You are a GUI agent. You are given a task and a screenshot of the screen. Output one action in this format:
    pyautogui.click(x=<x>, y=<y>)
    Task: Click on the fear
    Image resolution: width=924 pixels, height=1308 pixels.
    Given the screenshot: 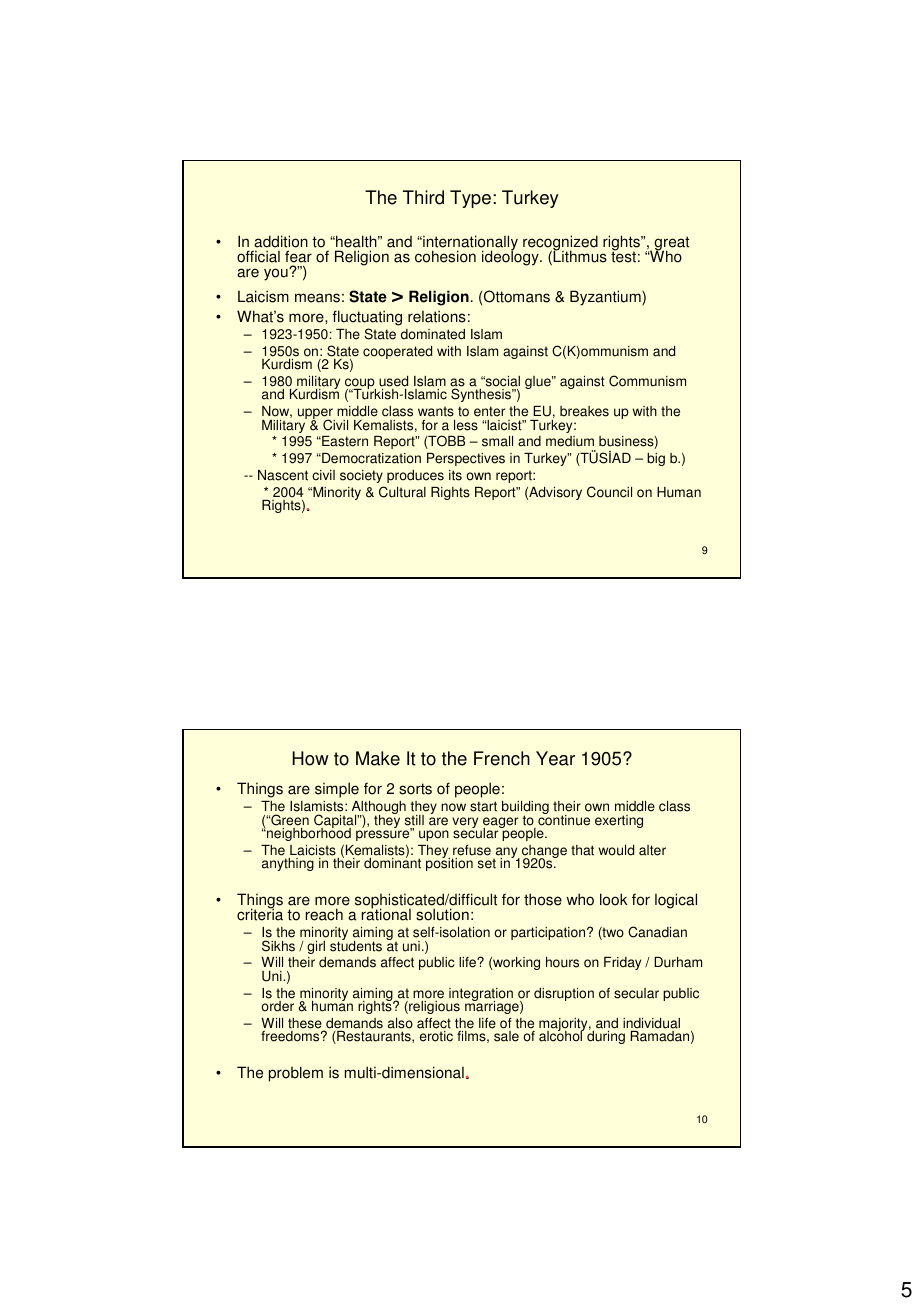 What is the action you would take?
    pyautogui.click(x=298, y=256)
